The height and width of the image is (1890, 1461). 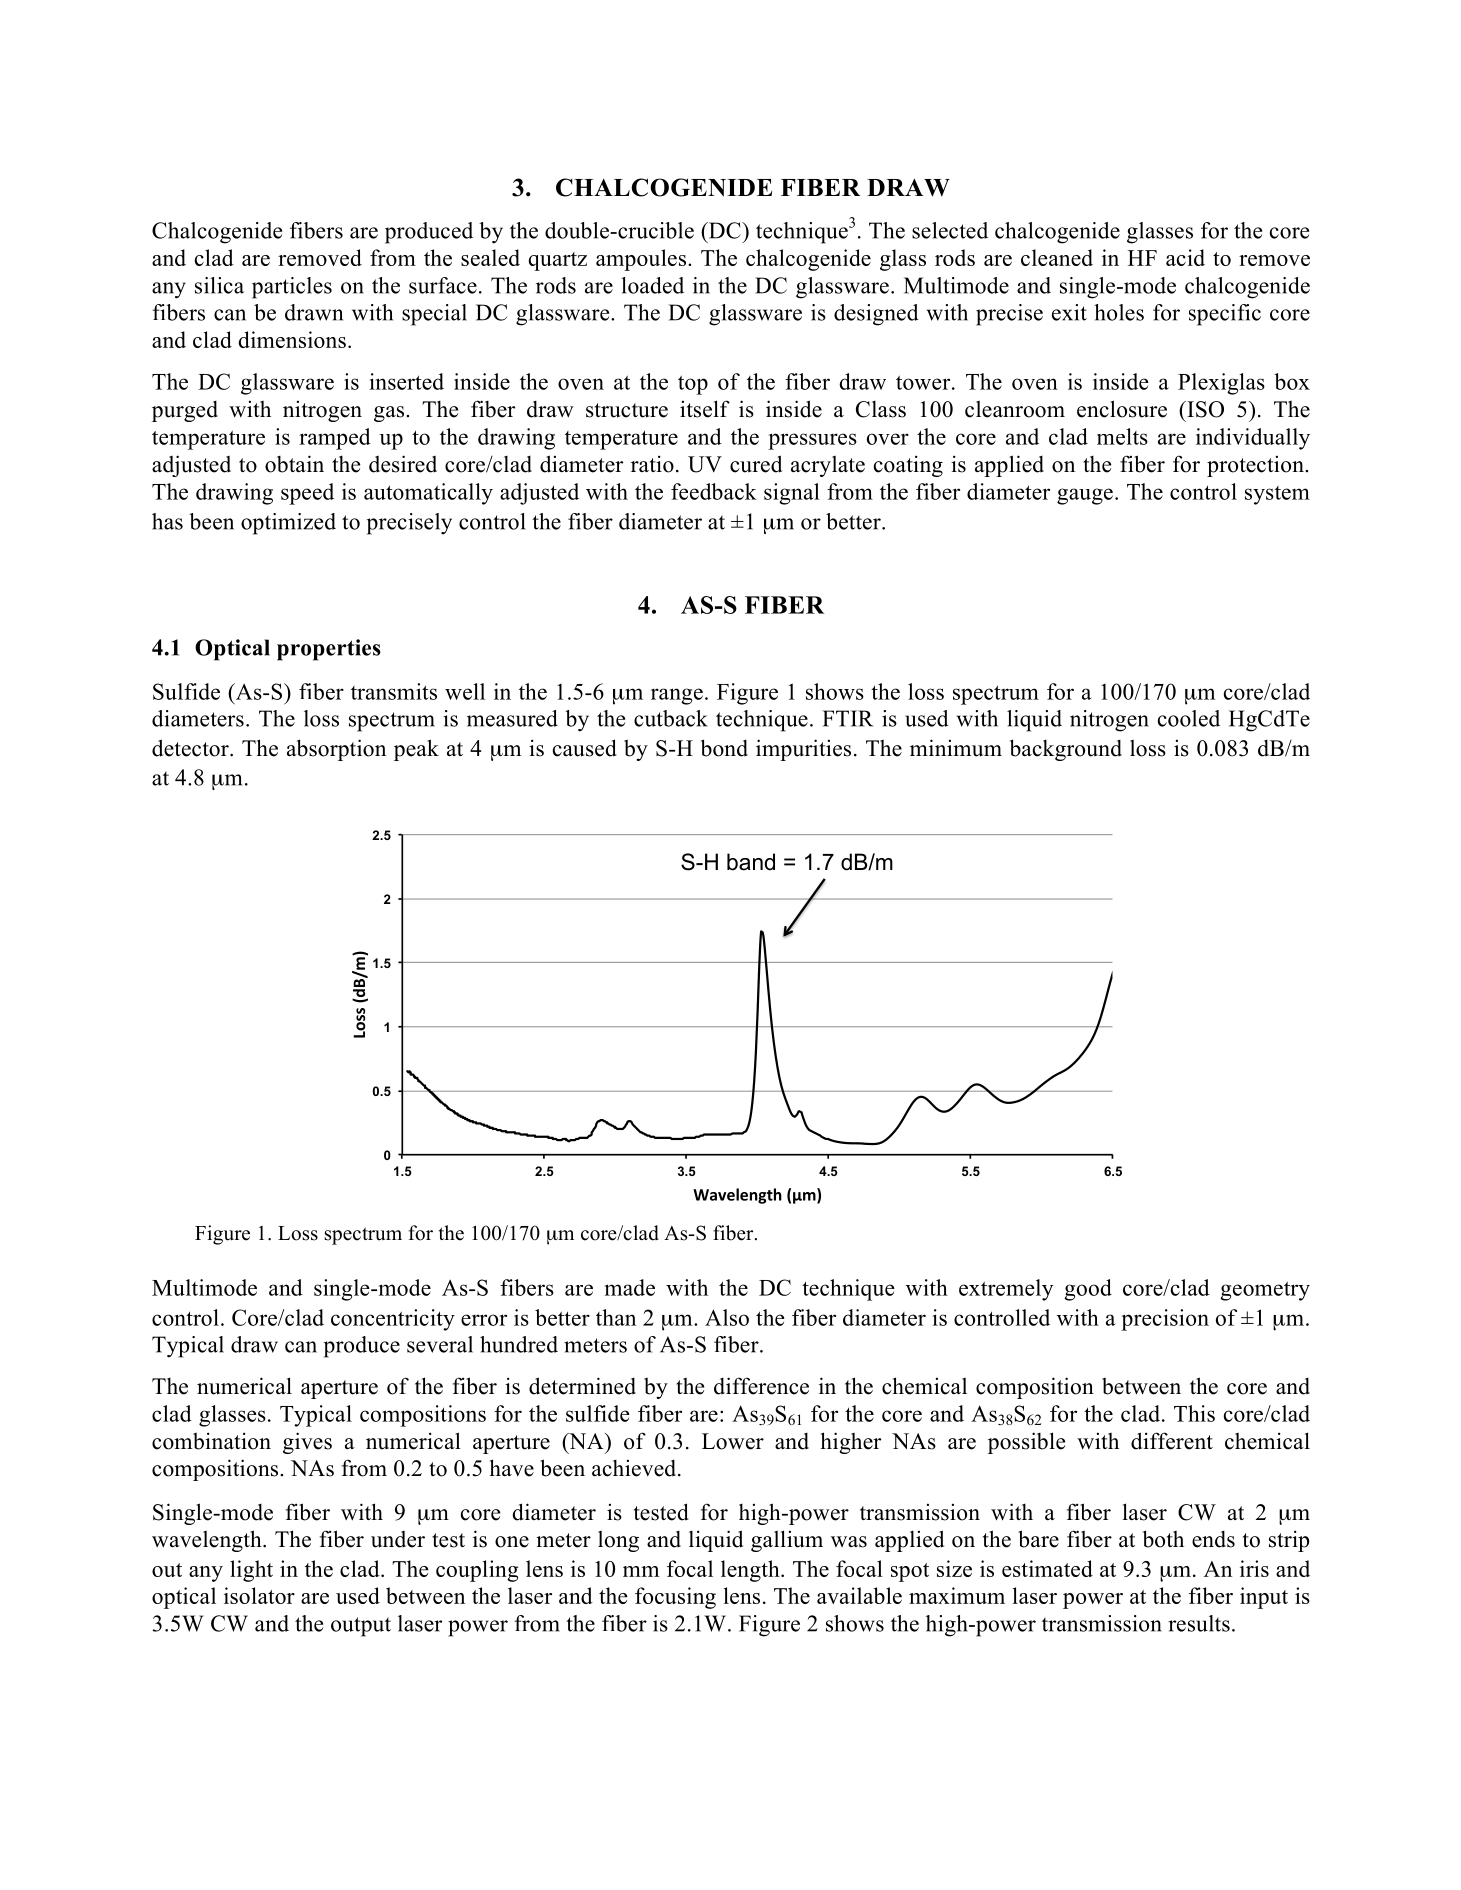 I want to click on band, so click(x=751, y=862).
